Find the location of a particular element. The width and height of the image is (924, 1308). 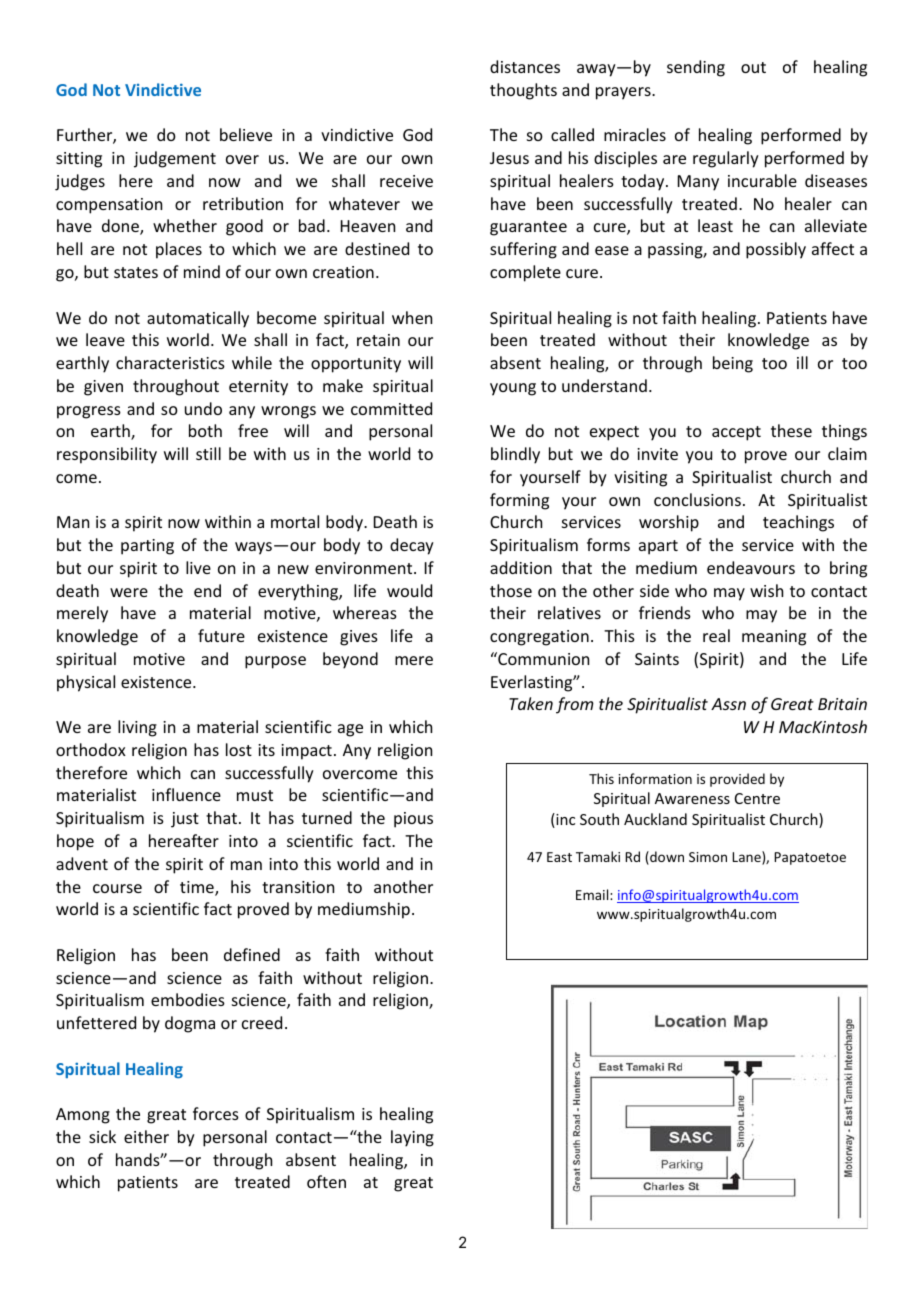

judgement is located at coordinates (175, 159).
